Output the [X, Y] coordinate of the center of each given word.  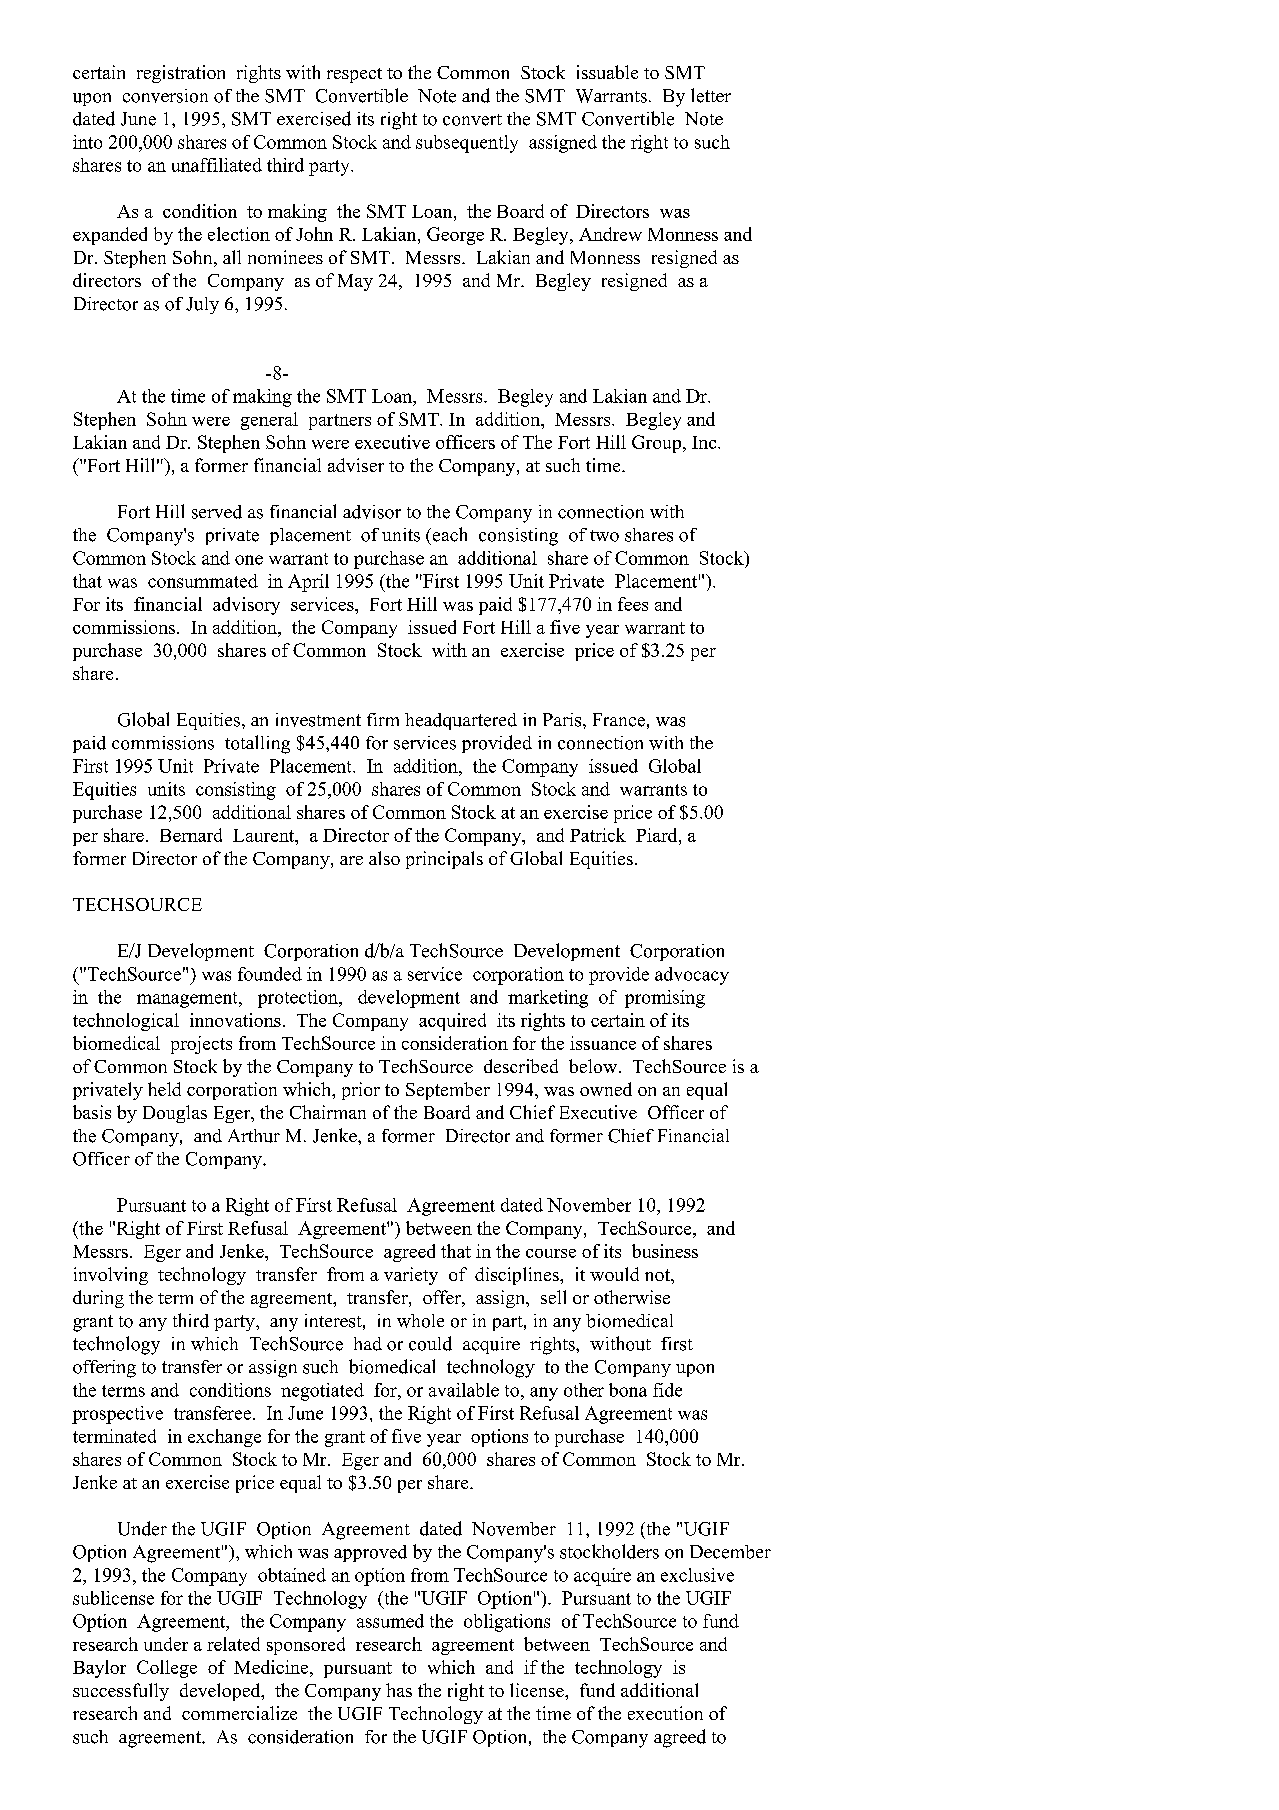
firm [383, 719]
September [448, 1091]
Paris [563, 720]
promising [665, 999]
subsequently [467, 144]
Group [658, 444]
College [167, 1669]
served [217, 512]
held [164, 1089]
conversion [165, 96]
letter [711, 95]
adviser [356, 465]
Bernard [191, 835]
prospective [117, 1415]
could [430, 1343]
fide [667, 1390]
